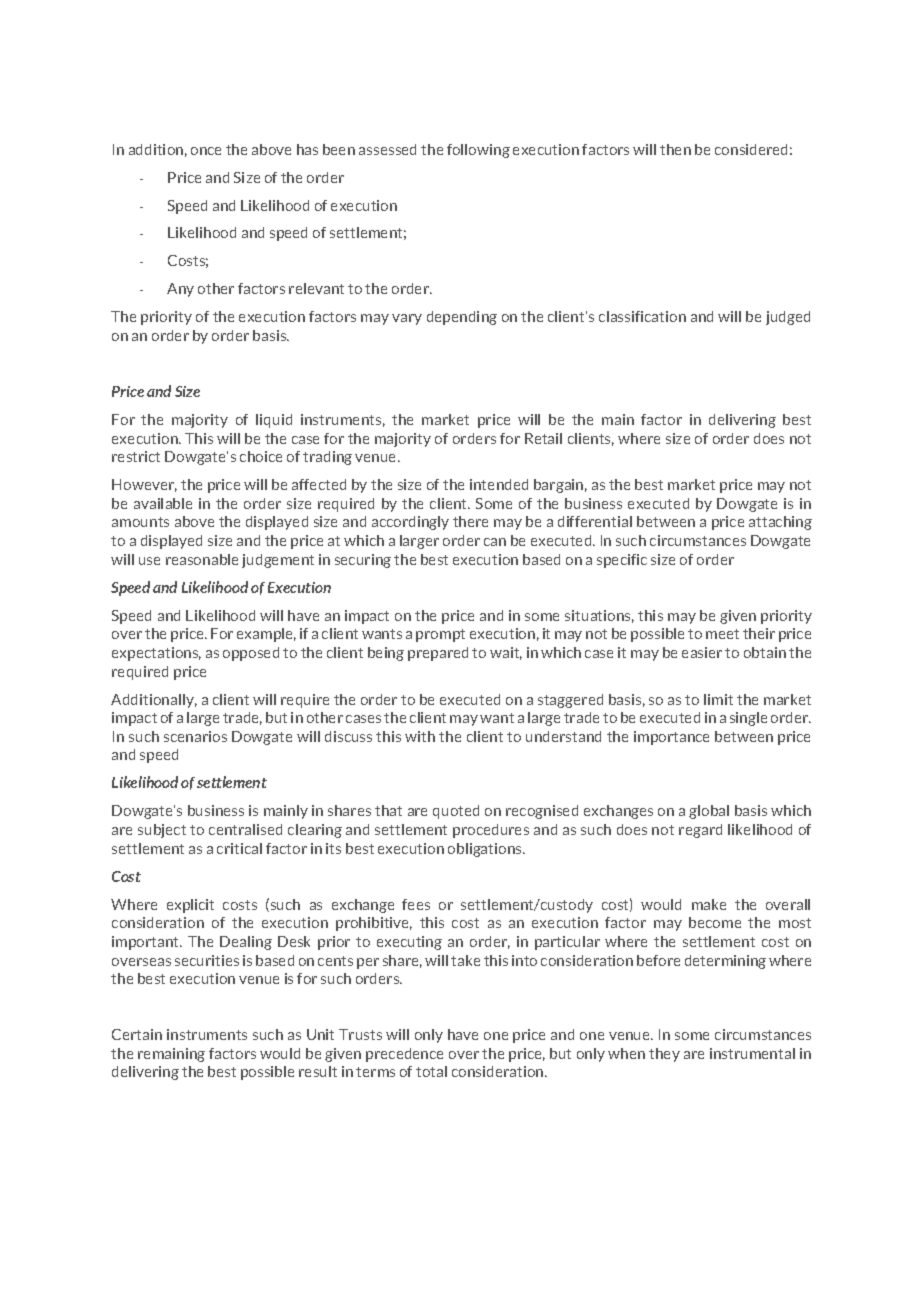  I want to click on liquid, so click(274, 421).
